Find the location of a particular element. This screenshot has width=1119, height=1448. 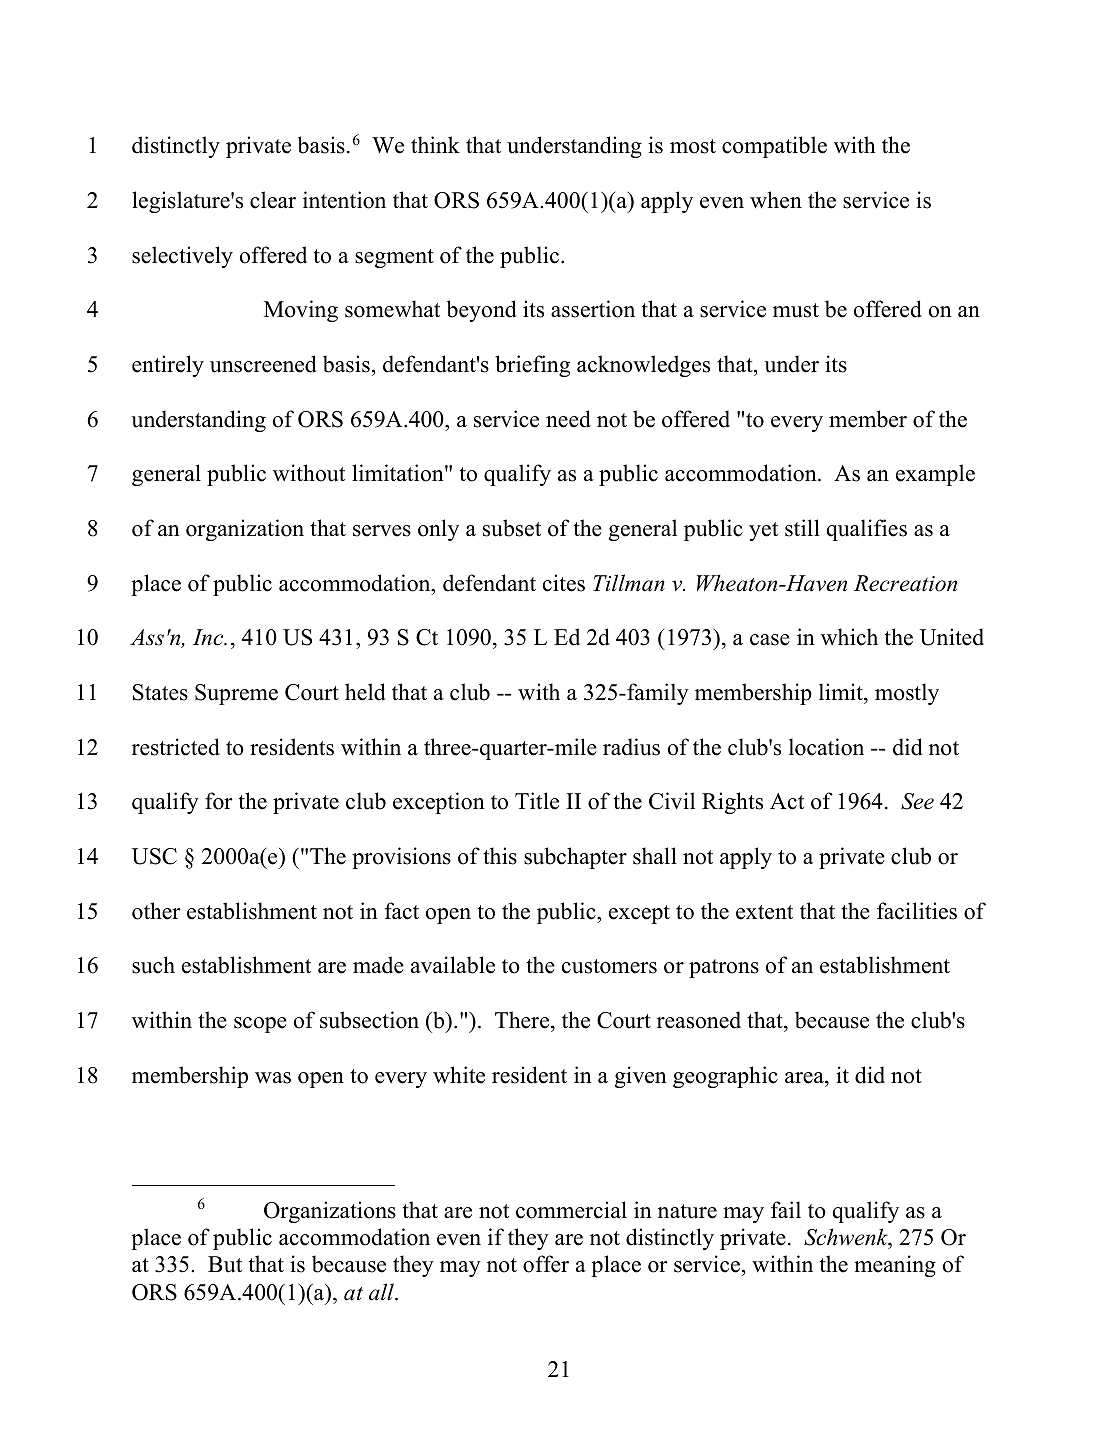

Title is located at coordinates (537, 801).
